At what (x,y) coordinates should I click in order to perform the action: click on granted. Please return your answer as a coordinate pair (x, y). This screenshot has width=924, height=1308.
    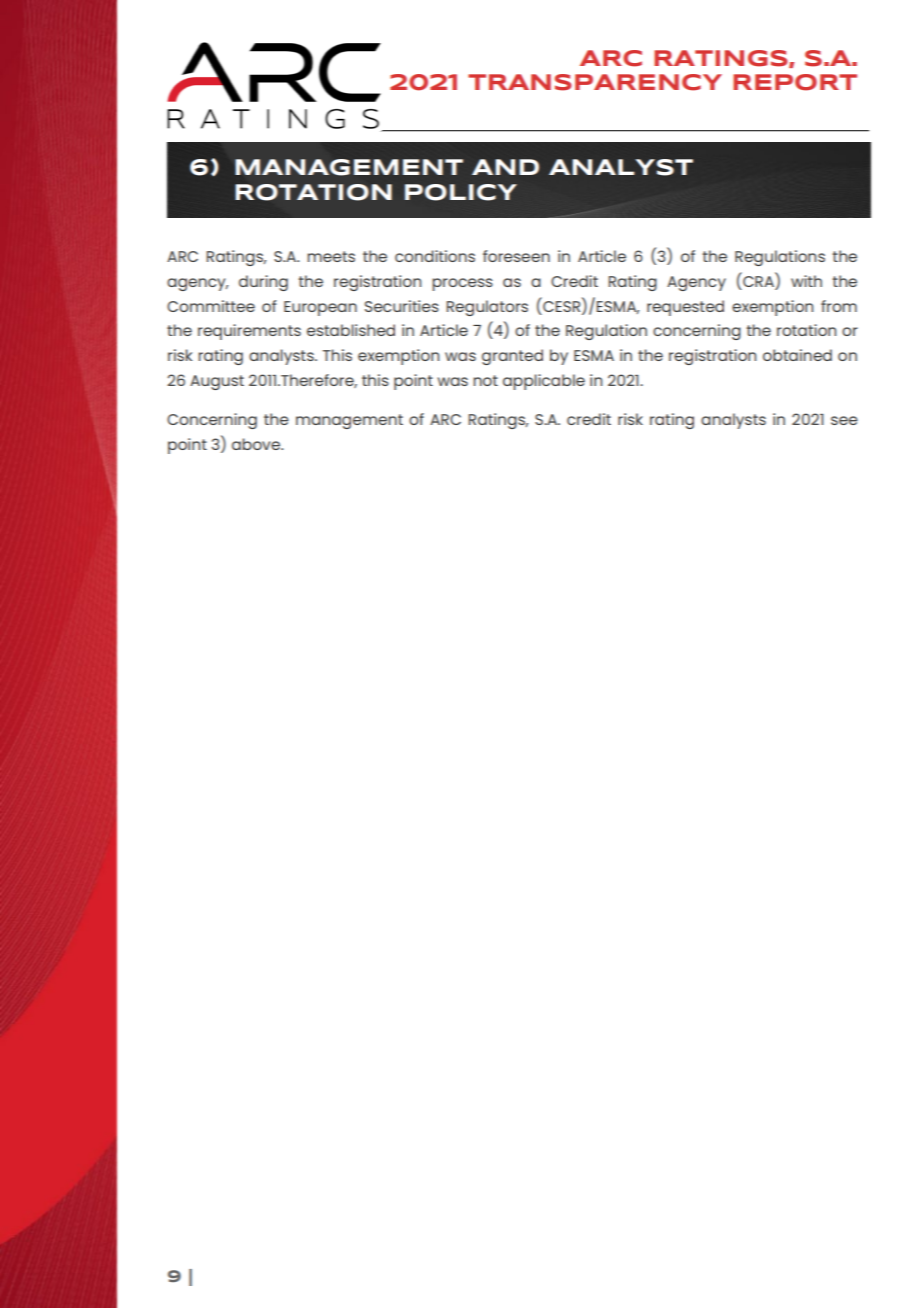
    Looking at the image, I should click on (512, 357).
